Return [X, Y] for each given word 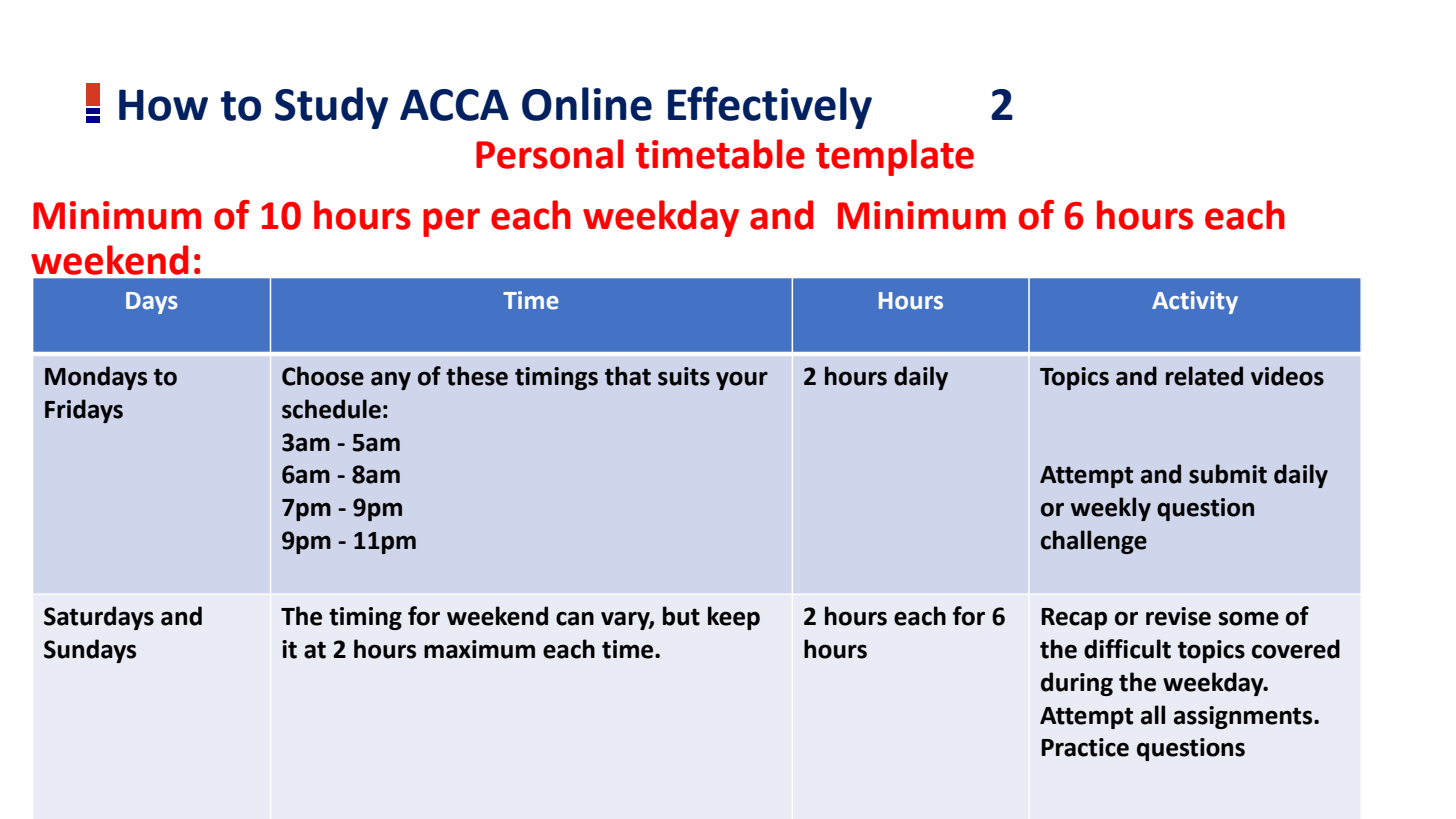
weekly [1111, 509]
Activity [1195, 302]
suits [684, 376]
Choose [323, 376]
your [742, 380]
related [1204, 376]
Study [331, 108]
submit [1228, 474]
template [895, 157]
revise [1178, 616]
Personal [549, 154]
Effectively [770, 107]
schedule [331, 409]
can [575, 618]
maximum [479, 649]
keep [734, 618]
